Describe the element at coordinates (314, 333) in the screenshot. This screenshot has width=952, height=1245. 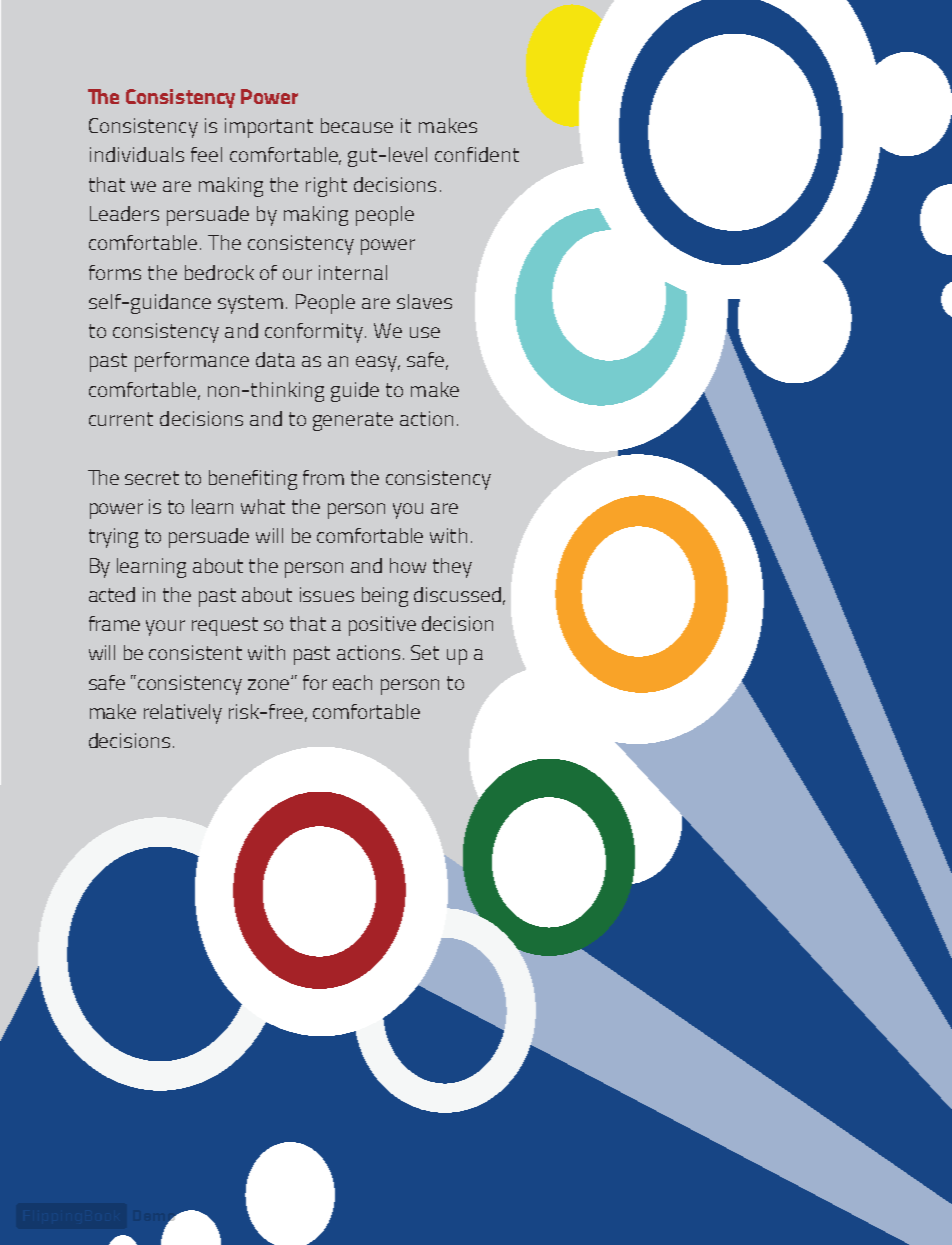
I see `conformity` at that location.
